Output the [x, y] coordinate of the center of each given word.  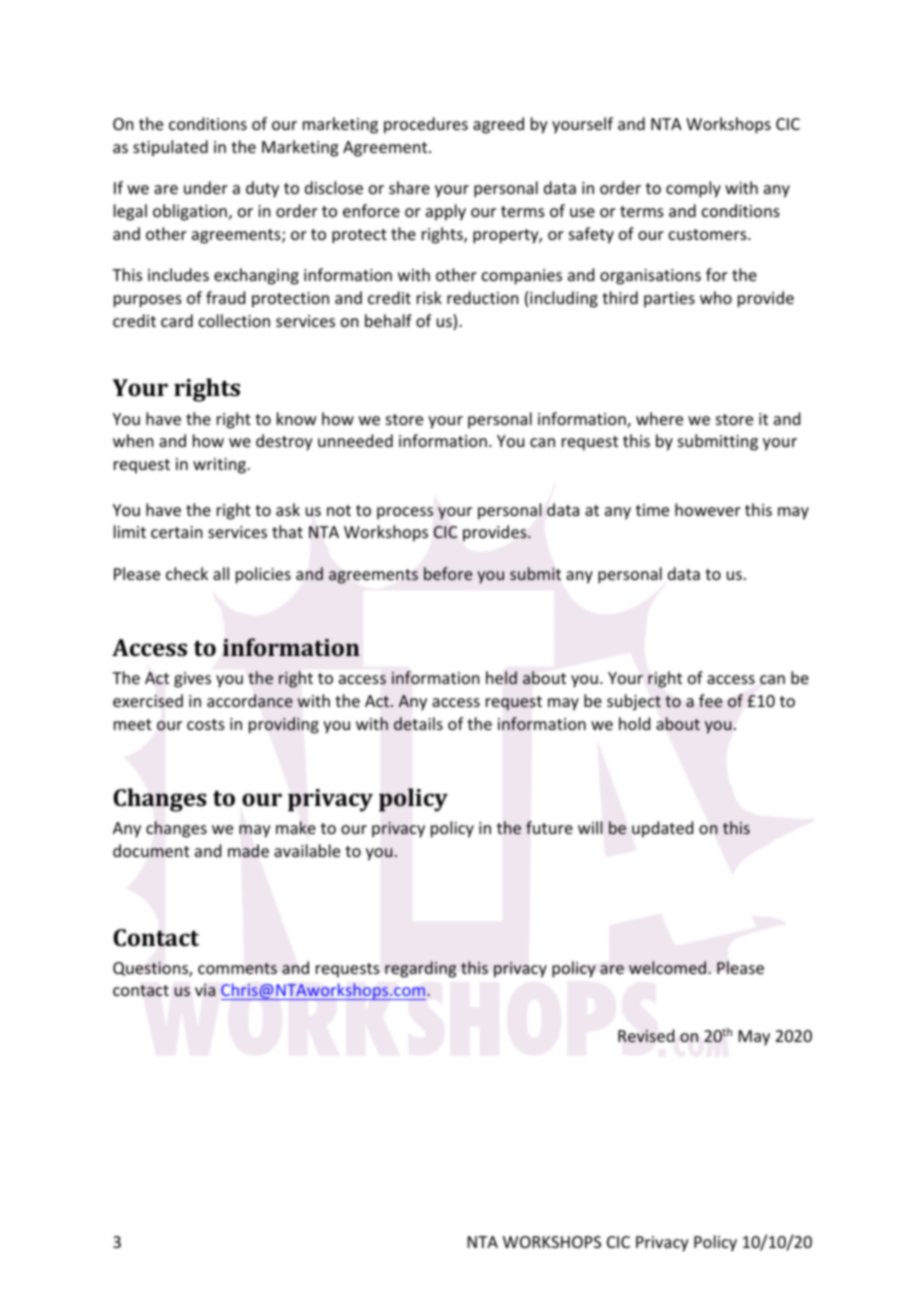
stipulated [170, 148]
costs [206, 724]
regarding [420, 969]
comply [693, 189]
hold [634, 723]
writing [220, 466]
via [205, 990]
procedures [426, 125]
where [659, 418]
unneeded [355, 440]
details [418, 724]
